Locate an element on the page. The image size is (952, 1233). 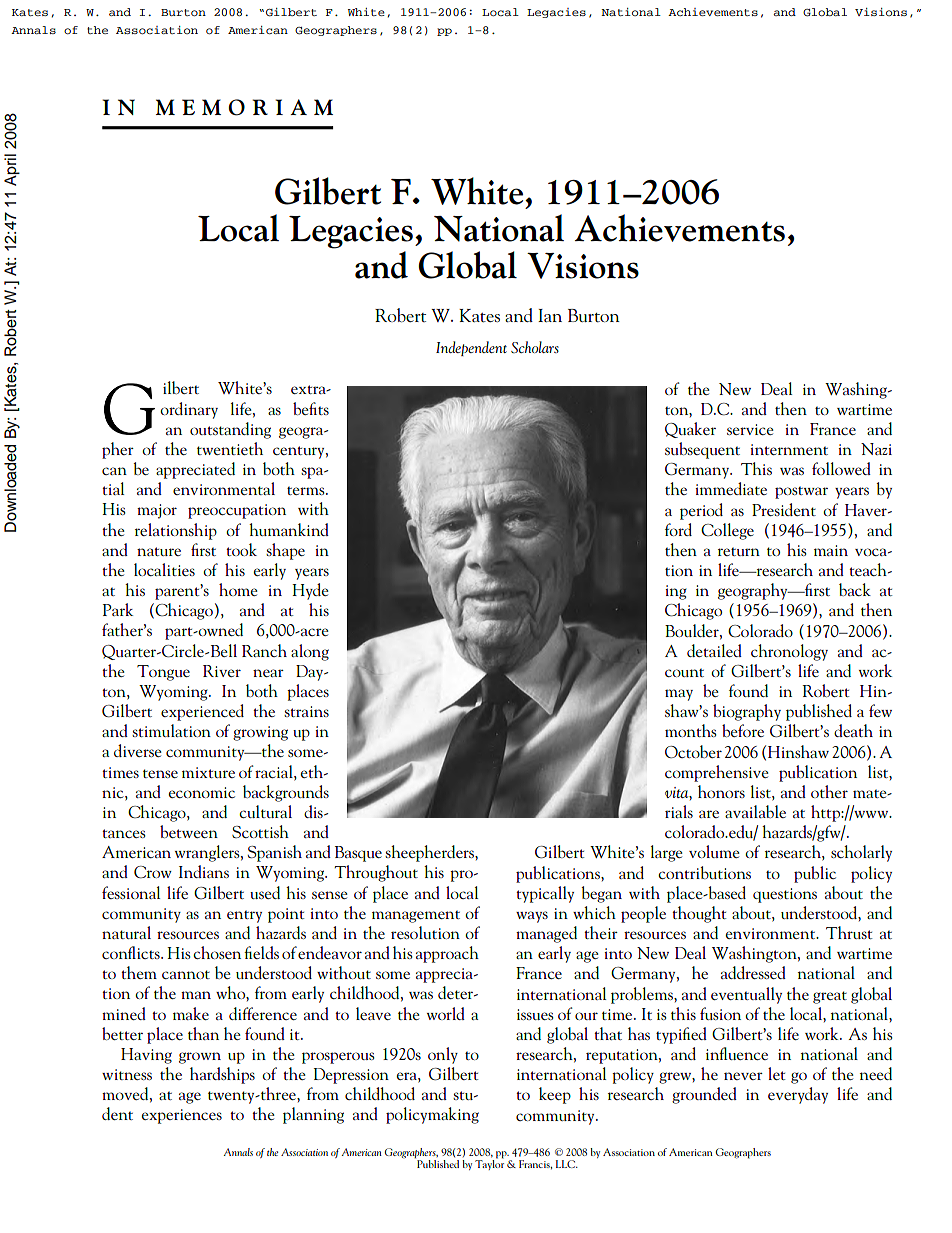
before is located at coordinates (743, 730).
